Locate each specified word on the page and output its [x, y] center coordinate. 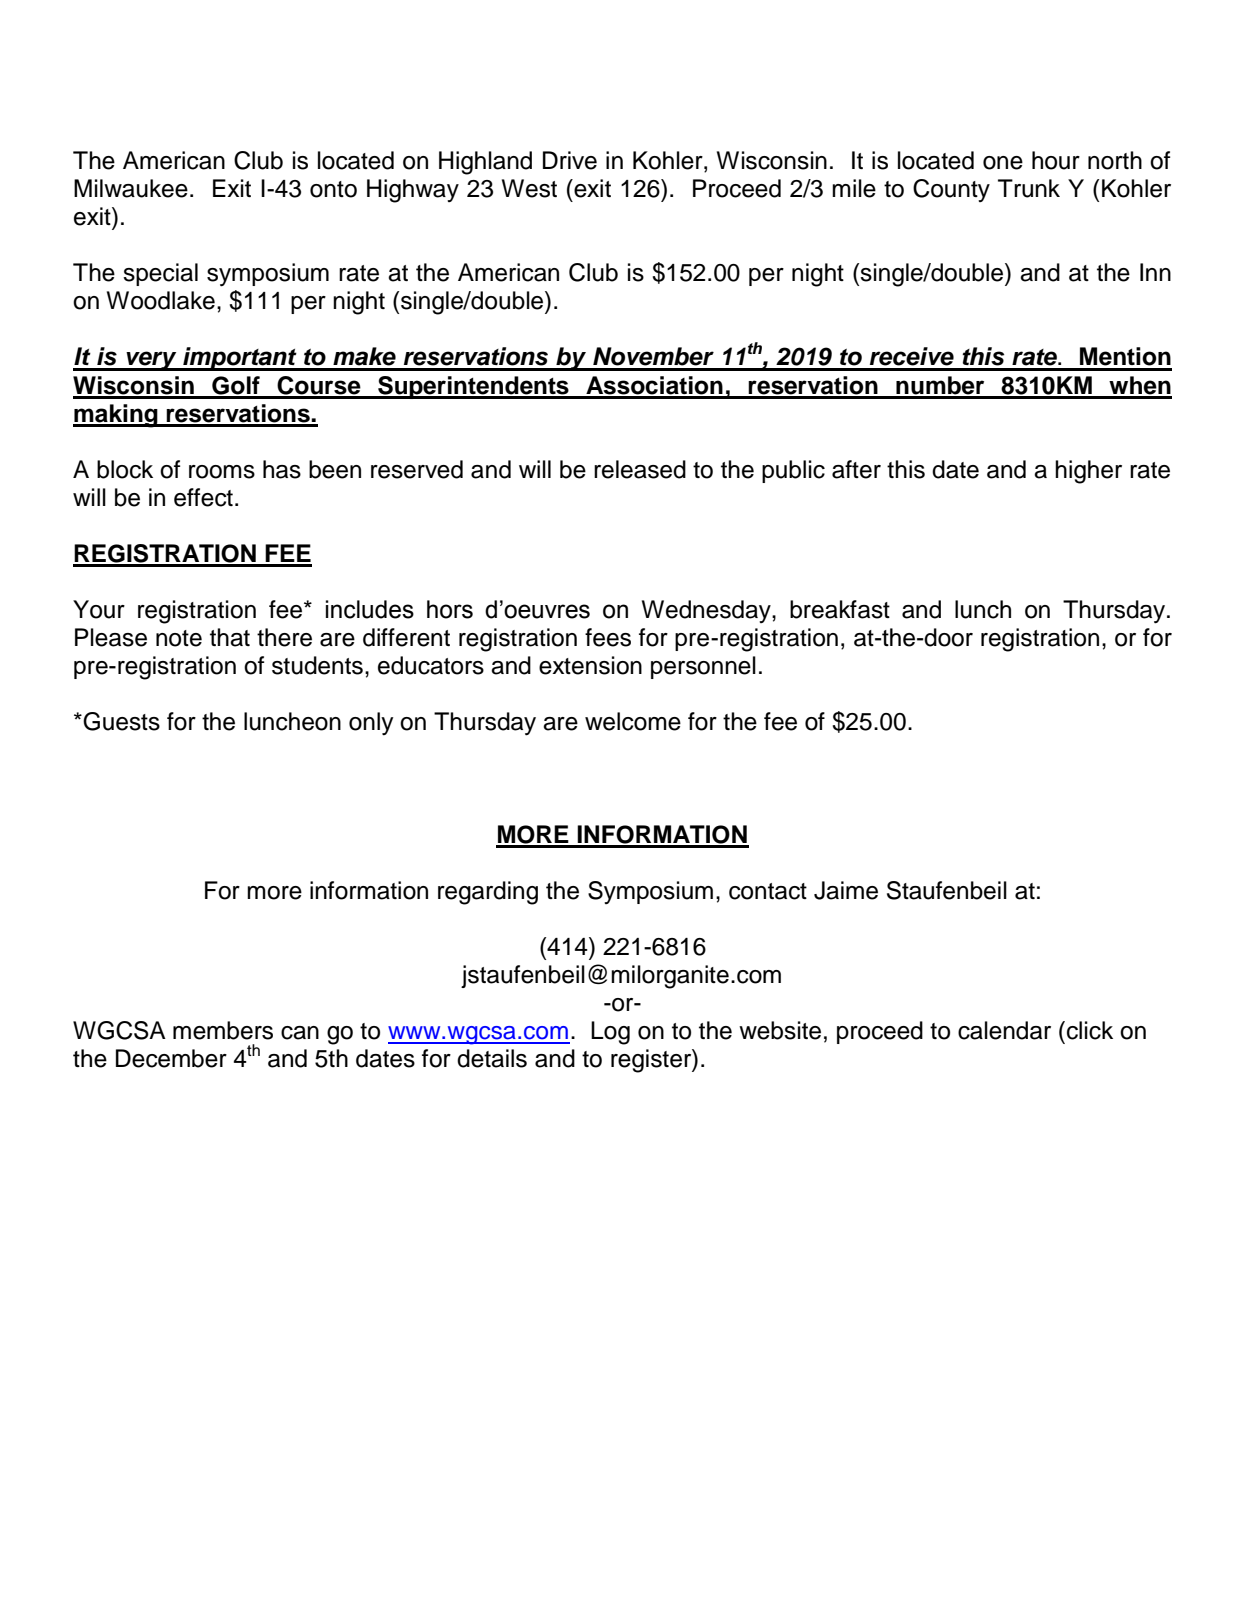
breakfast [840, 609]
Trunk [1029, 188]
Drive [570, 160]
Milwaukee [131, 188]
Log [610, 1033]
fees [608, 637]
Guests [120, 721]
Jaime [846, 890]
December [171, 1058]
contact [768, 891]
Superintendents [473, 387]
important [240, 359]
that [230, 637]
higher [1088, 472]
